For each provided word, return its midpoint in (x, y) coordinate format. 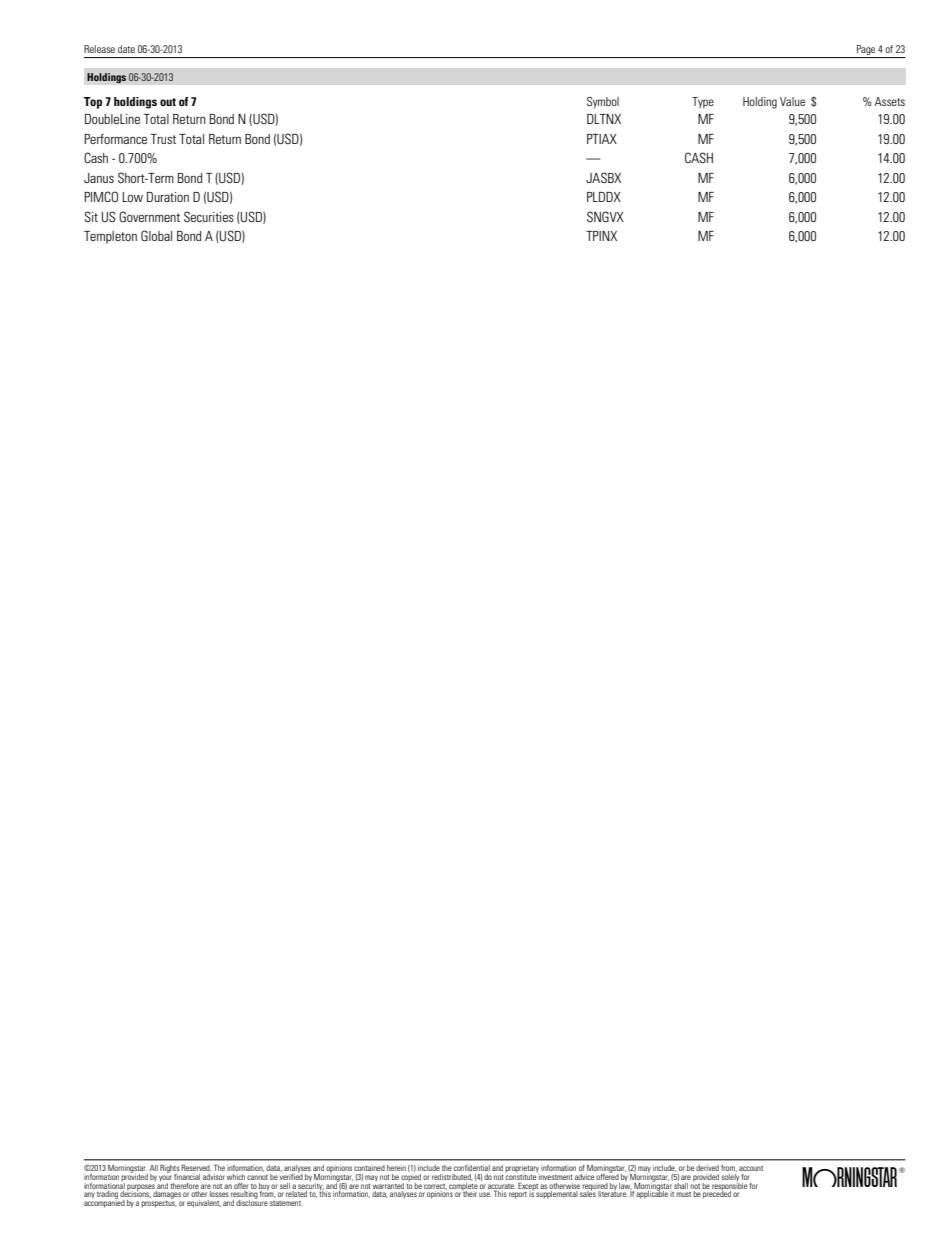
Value (792, 101)
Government (149, 216)
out (168, 102)
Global (156, 235)
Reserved (196, 1167)
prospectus (159, 1203)
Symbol (603, 103)
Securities (209, 216)
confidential (472, 1168)
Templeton (110, 237)
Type (703, 103)
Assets (890, 101)
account (751, 1168)
